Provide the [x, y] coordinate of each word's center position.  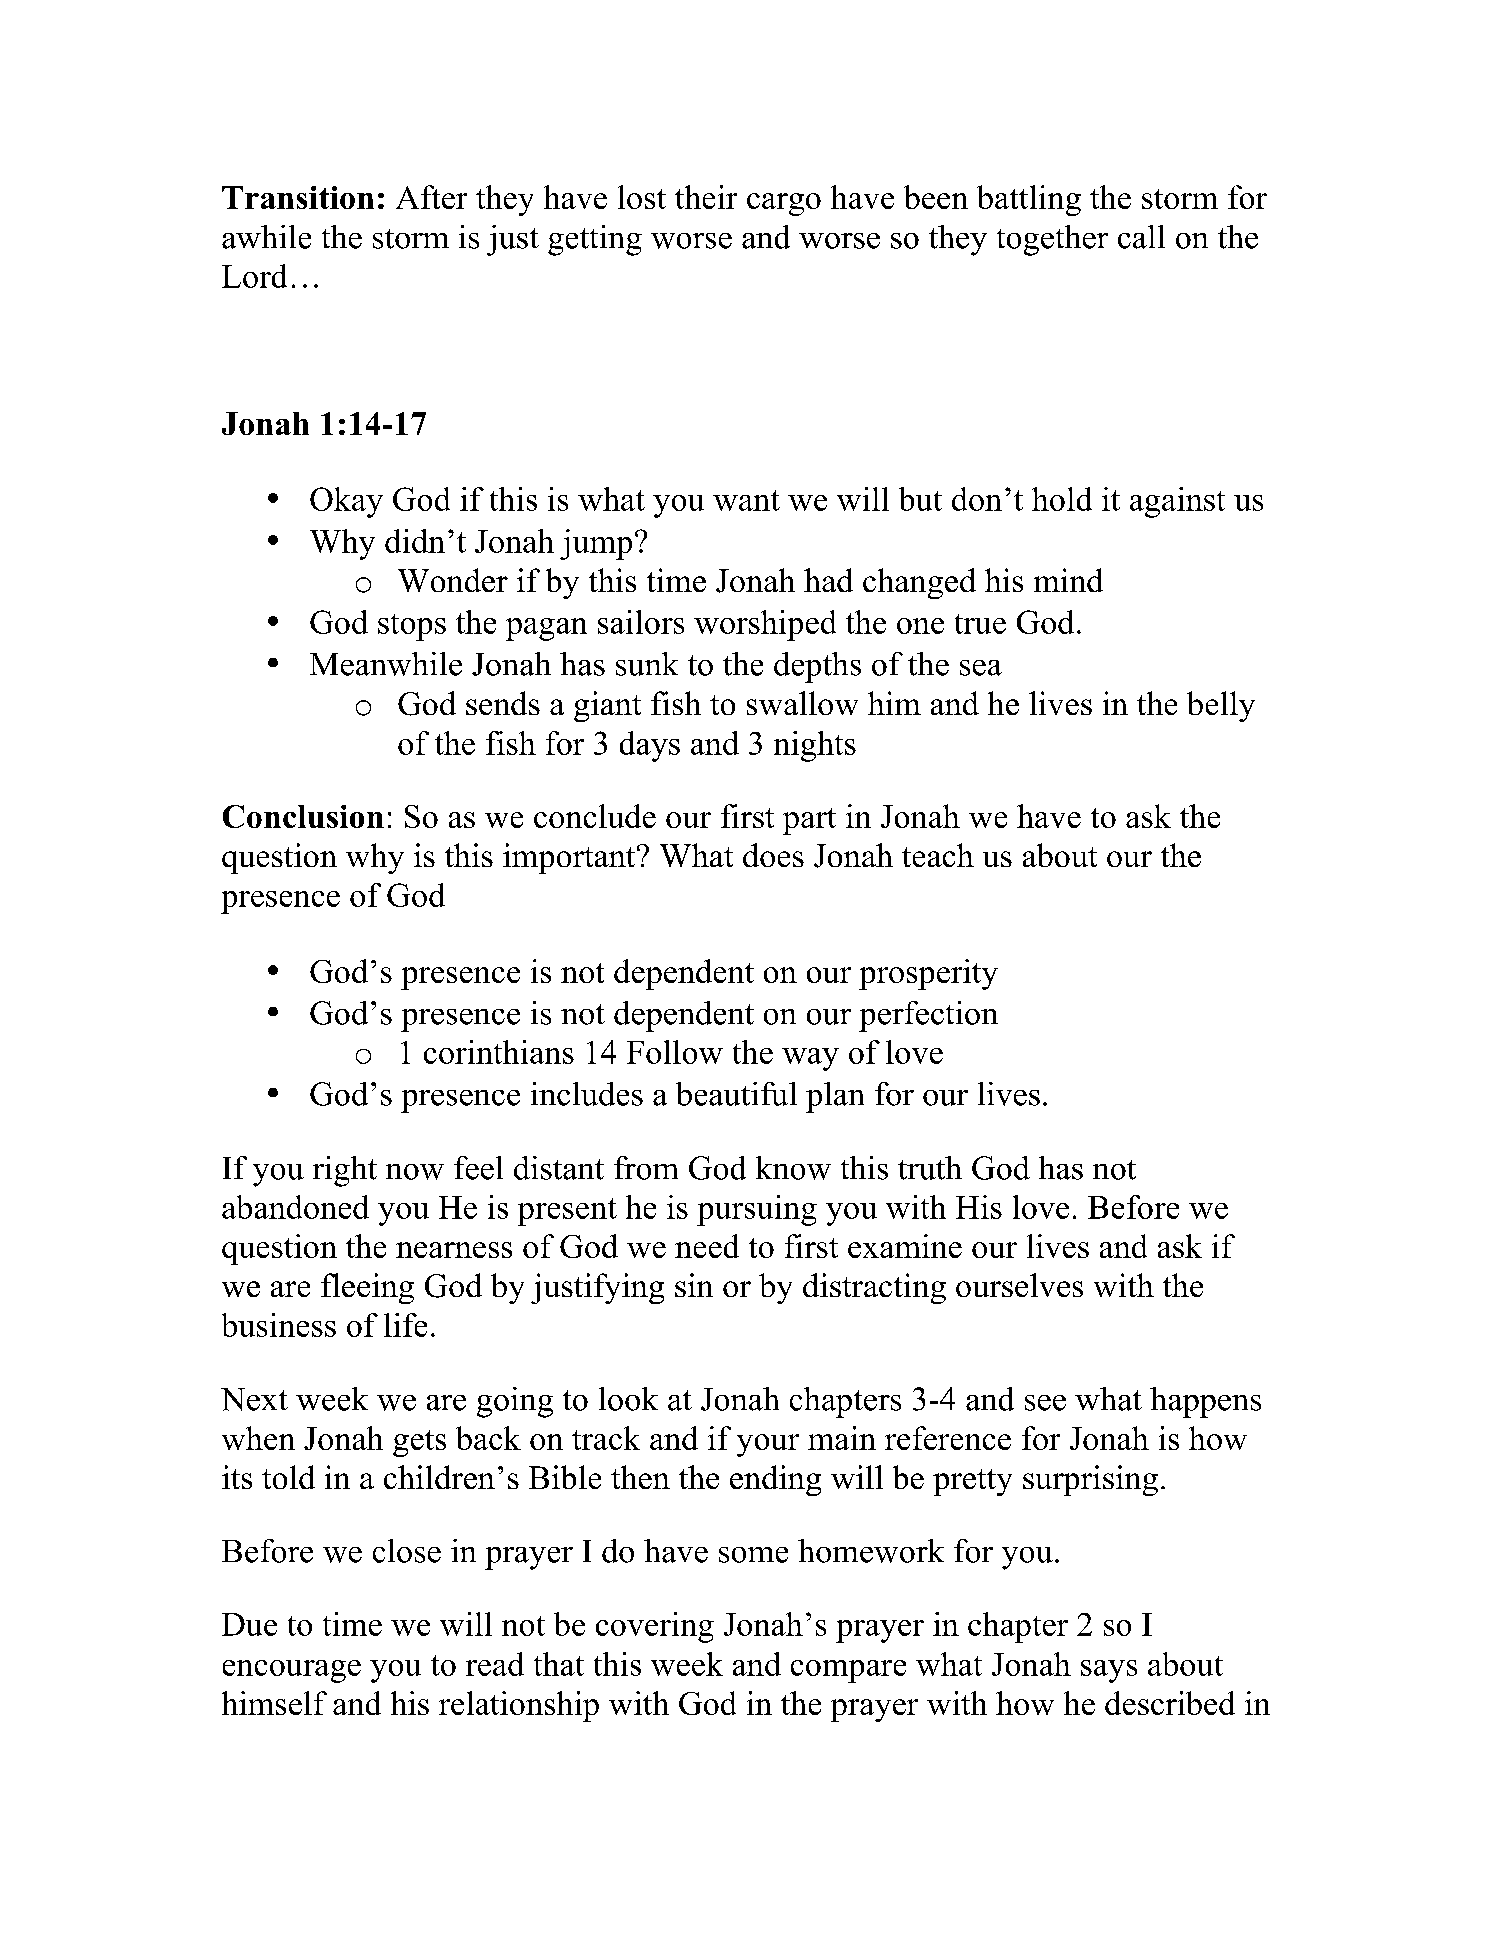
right [345, 1171]
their [706, 197]
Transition [298, 197]
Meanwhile [386, 664]
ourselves [1019, 1285]
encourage [292, 1671]
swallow [802, 703]
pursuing [757, 1210]
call [1141, 237]
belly [1221, 706]
